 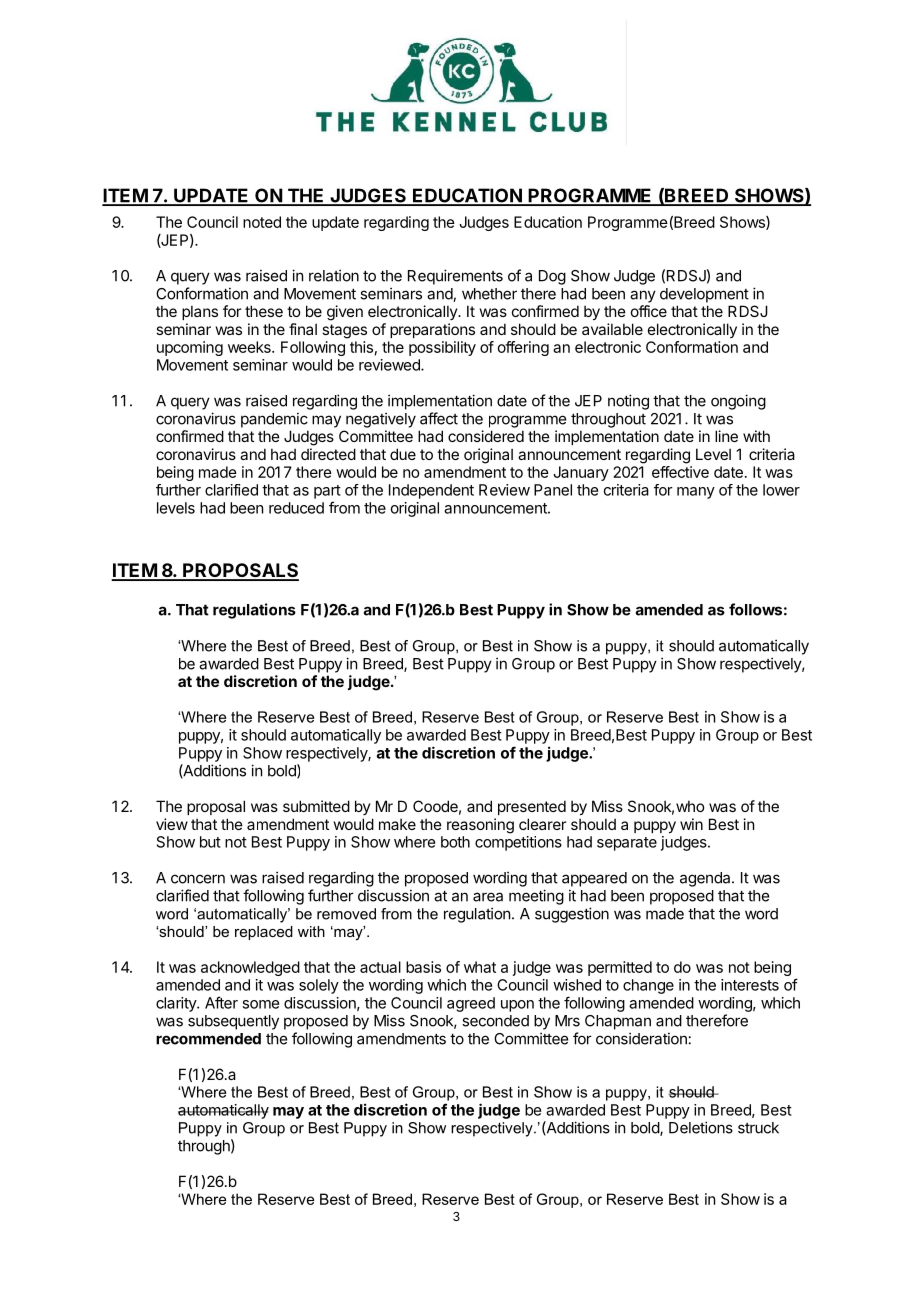 What do you see at coordinates (704, 295) in the page?
I see `development` at bounding box center [704, 295].
